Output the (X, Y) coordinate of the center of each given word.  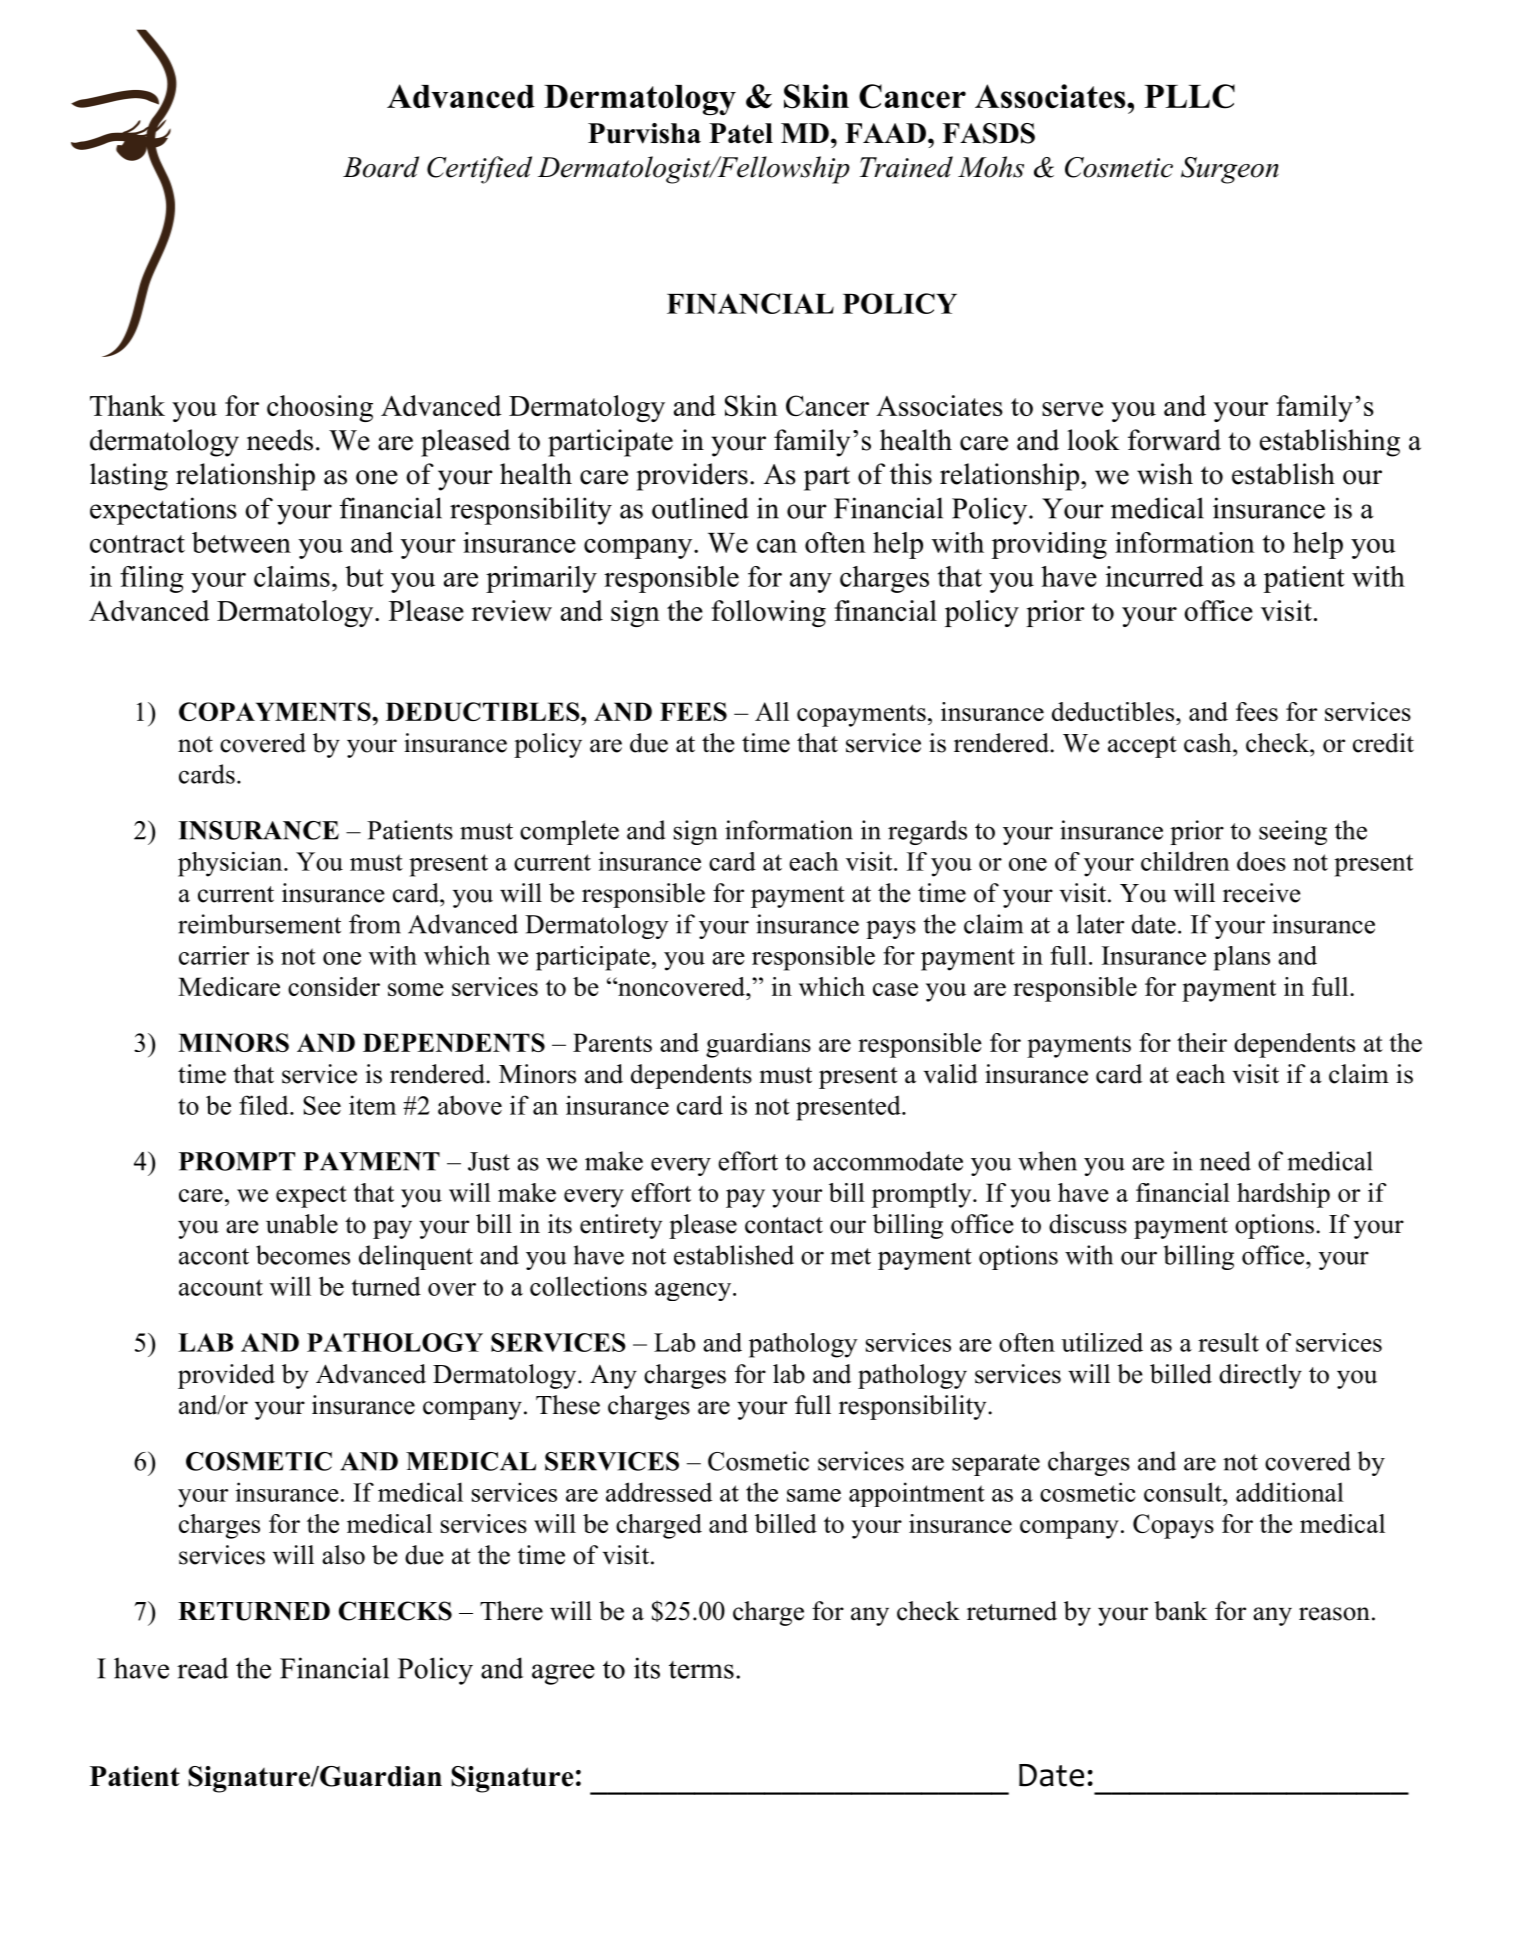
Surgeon (1230, 170)
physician (231, 864)
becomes (303, 1255)
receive (1262, 893)
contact (784, 1225)
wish (1165, 474)
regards (927, 832)
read (202, 1668)
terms (701, 1670)
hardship (1283, 1195)
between (241, 542)
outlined (700, 508)
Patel (741, 133)
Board (381, 167)
